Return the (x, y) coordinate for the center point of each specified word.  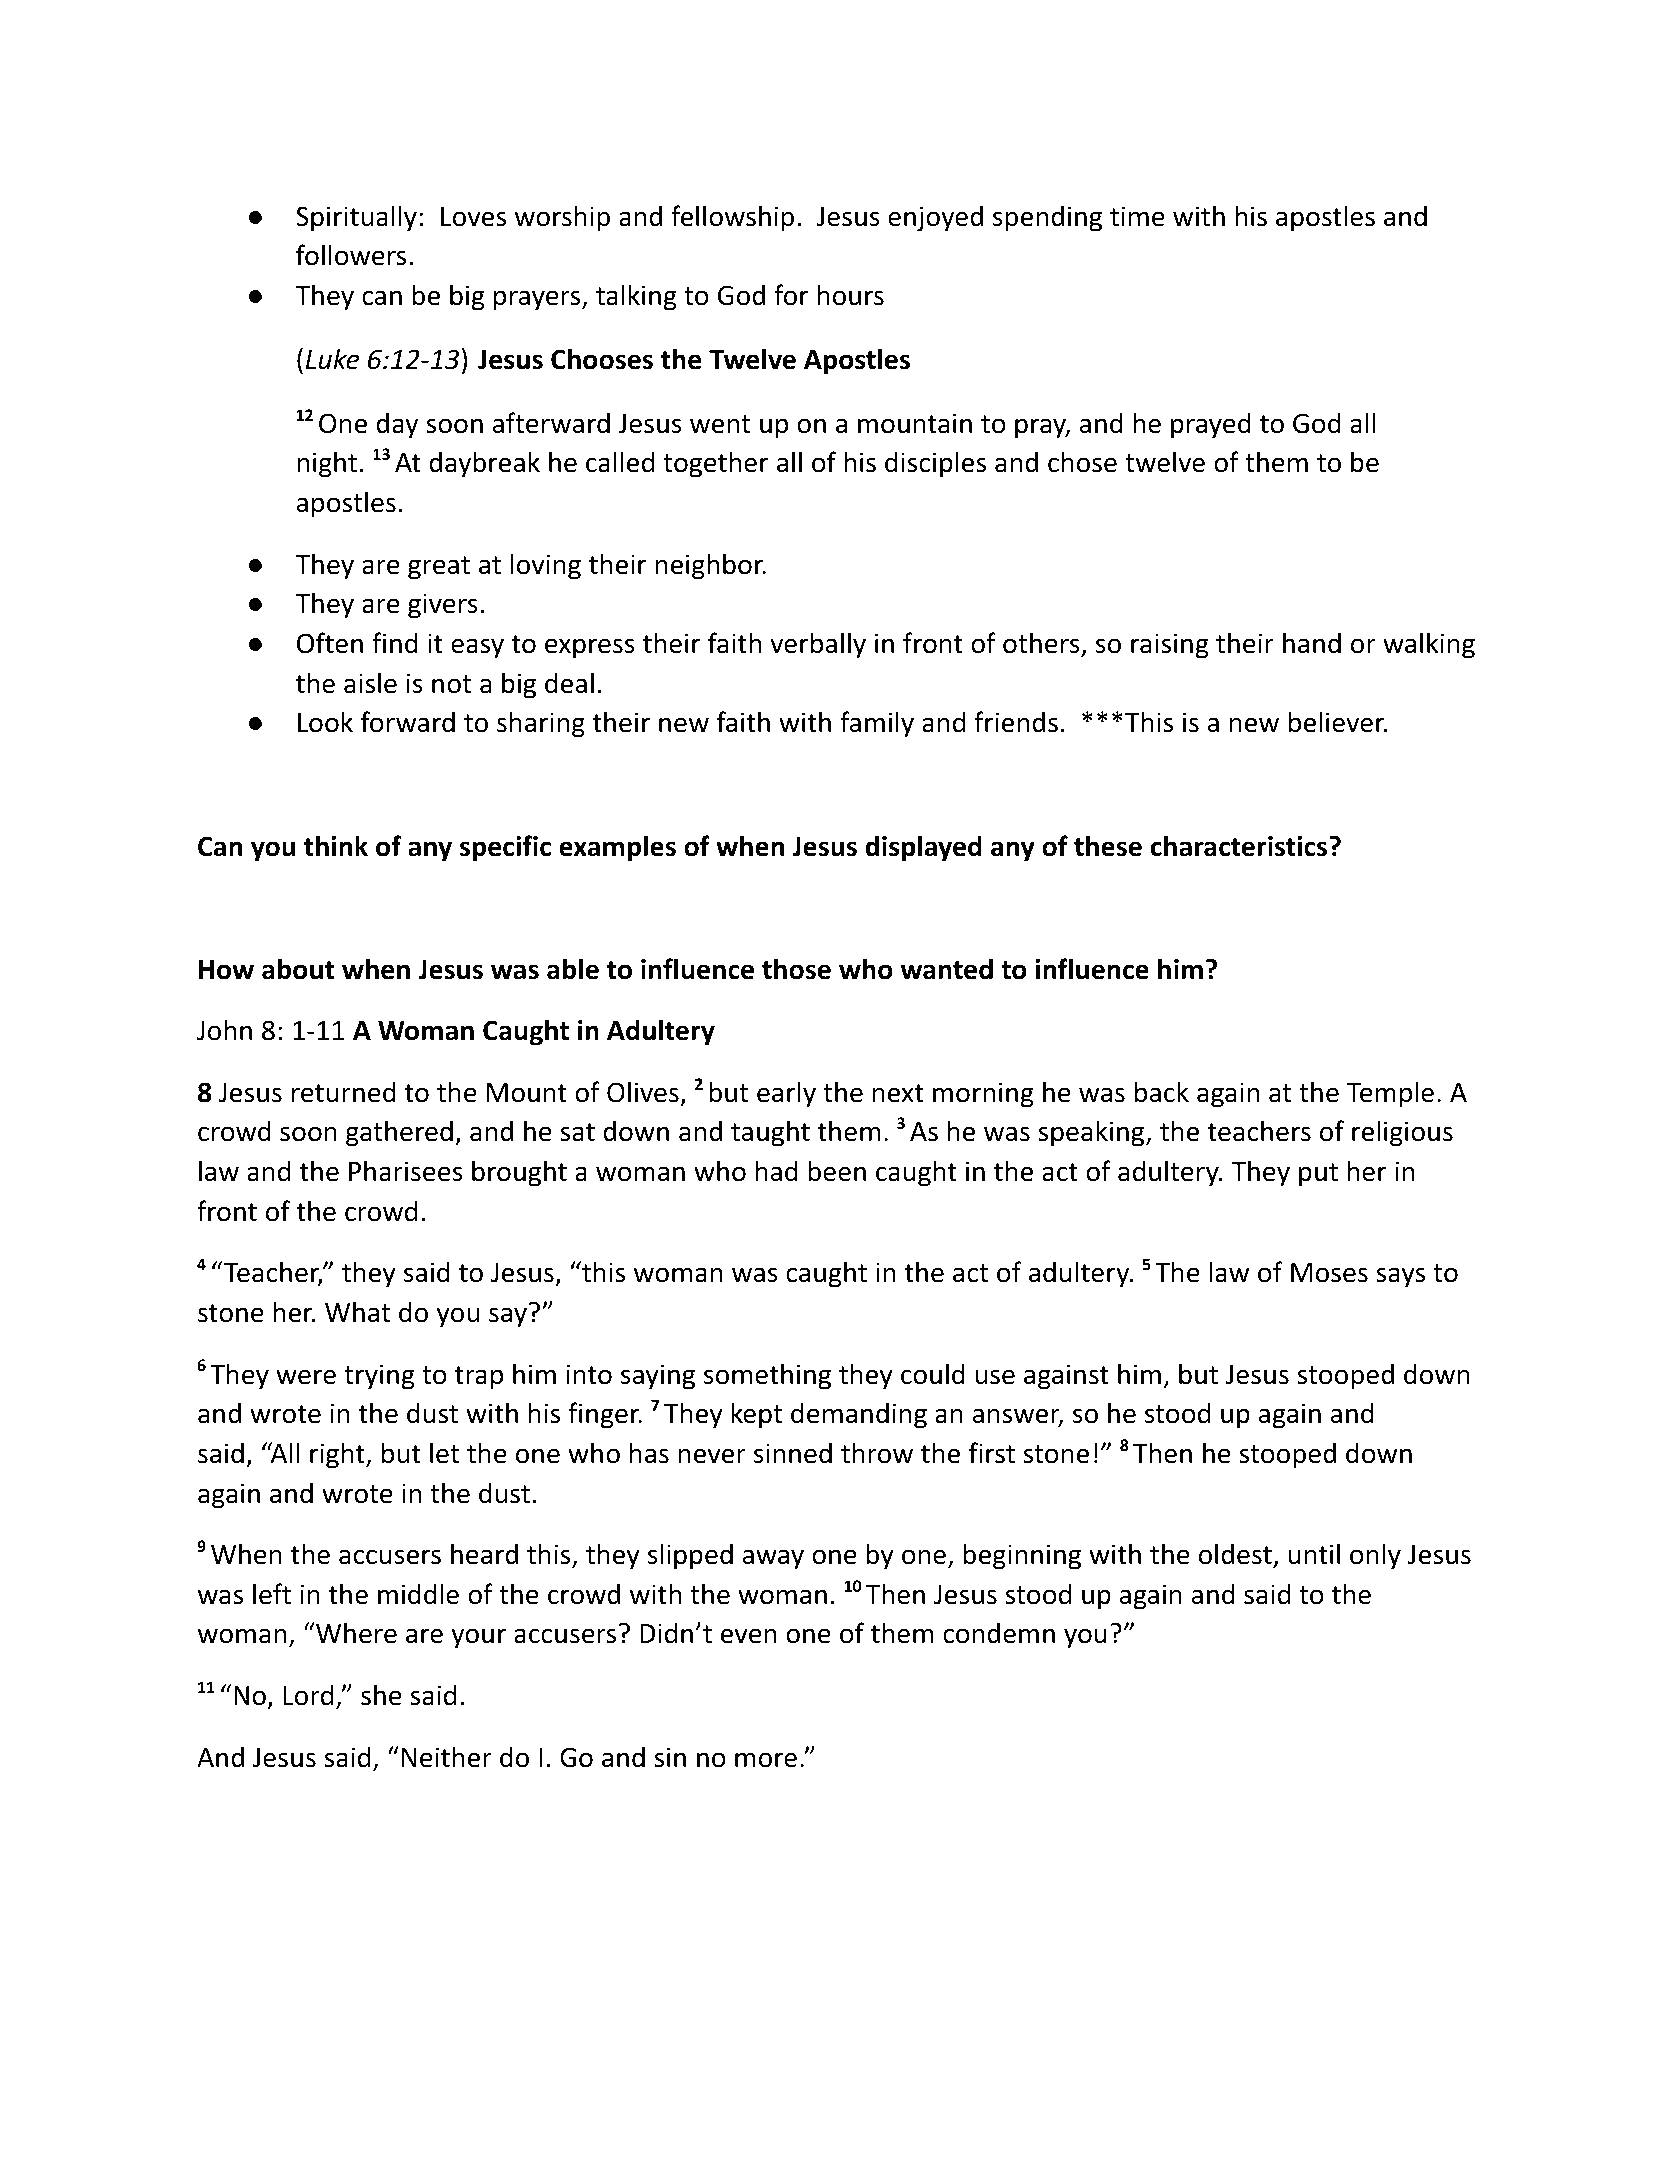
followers (351, 255)
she (381, 1695)
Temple (1390, 1094)
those (796, 969)
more (766, 1760)
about (298, 969)
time (1137, 216)
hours (851, 295)
